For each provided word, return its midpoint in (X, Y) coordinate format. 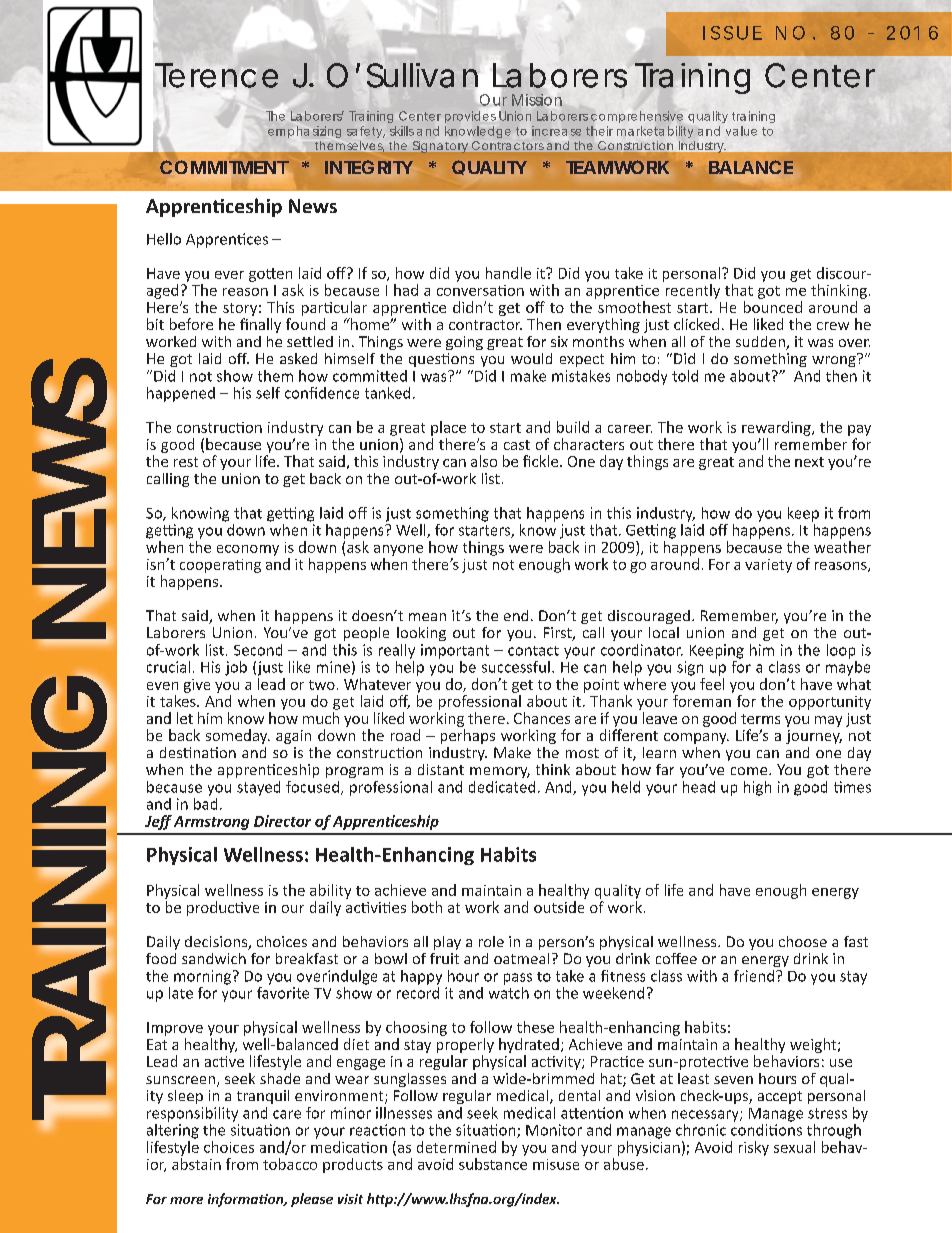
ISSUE (732, 33)
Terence (216, 75)
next (809, 462)
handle (508, 273)
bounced (773, 307)
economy (248, 550)
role (491, 941)
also (484, 461)
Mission (537, 100)
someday (238, 736)
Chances (542, 718)
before (191, 324)
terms (760, 719)
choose (803, 941)
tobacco (290, 1164)
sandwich (214, 958)
